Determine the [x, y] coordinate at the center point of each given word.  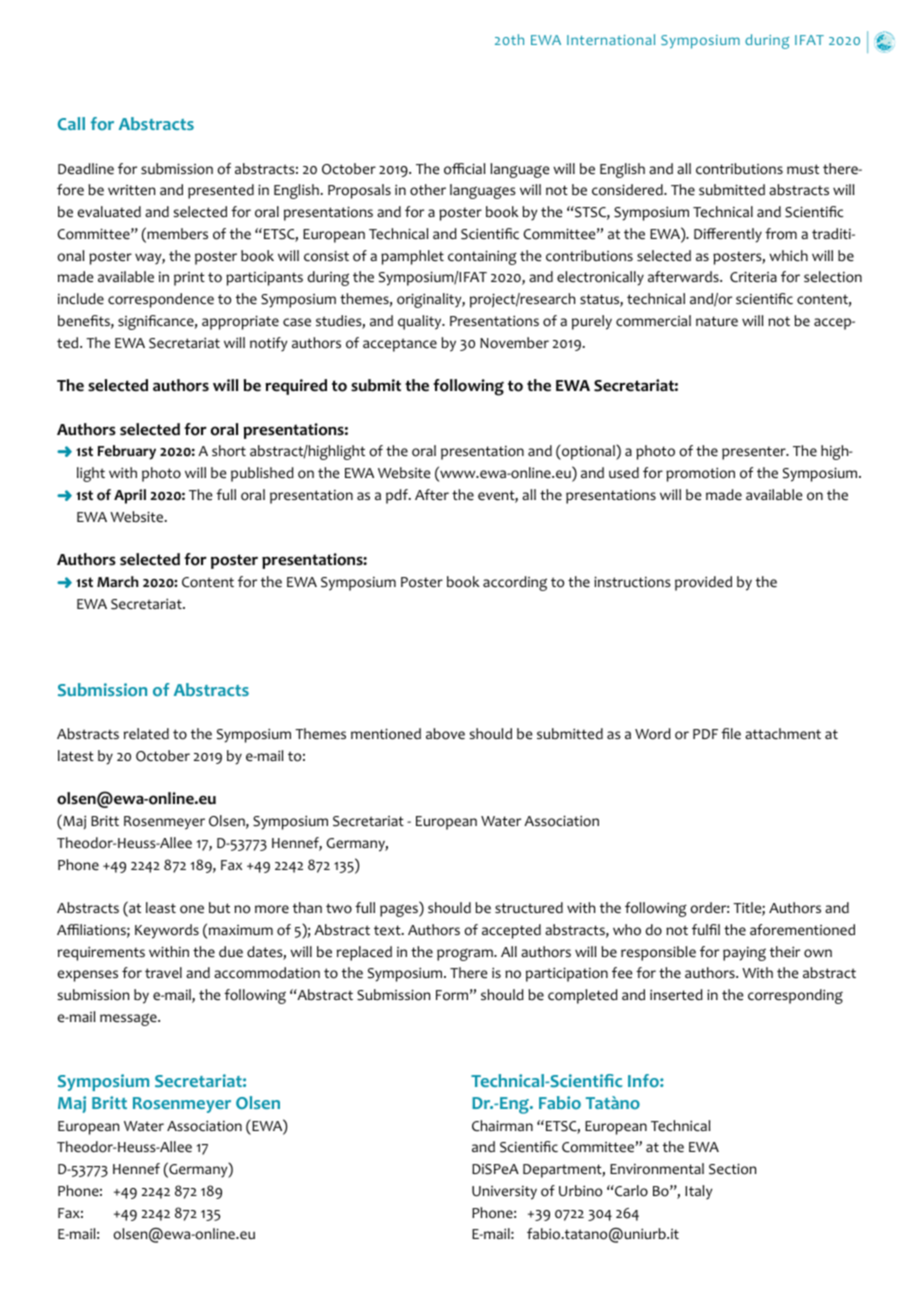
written [131, 190]
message [129, 1019]
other [428, 190]
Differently [728, 235]
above [445, 734]
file [731, 734]
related [146, 734]
